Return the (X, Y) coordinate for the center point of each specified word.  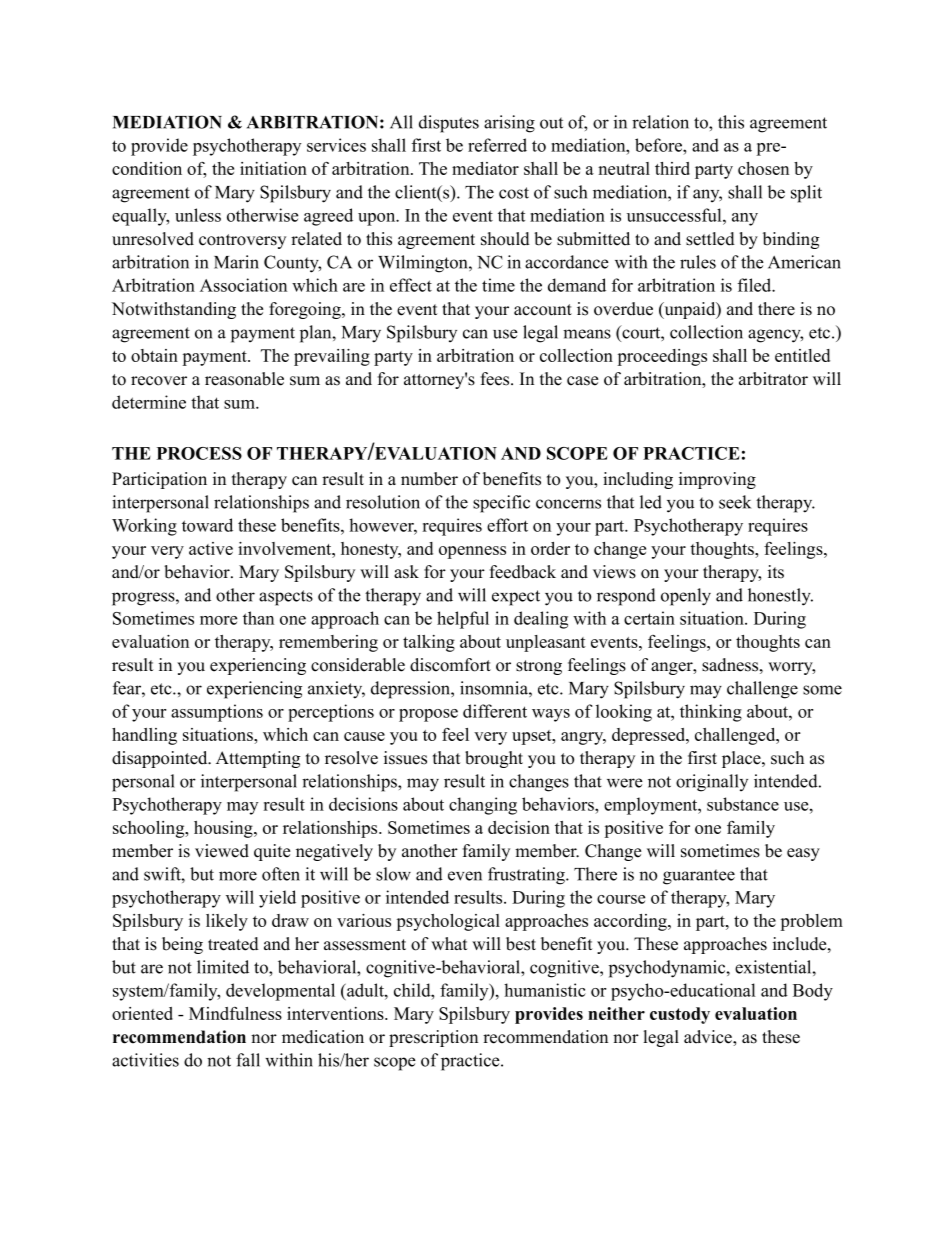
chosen (763, 168)
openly (686, 597)
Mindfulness (235, 1013)
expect (516, 598)
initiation (273, 168)
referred (497, 145)
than (258, 618)
